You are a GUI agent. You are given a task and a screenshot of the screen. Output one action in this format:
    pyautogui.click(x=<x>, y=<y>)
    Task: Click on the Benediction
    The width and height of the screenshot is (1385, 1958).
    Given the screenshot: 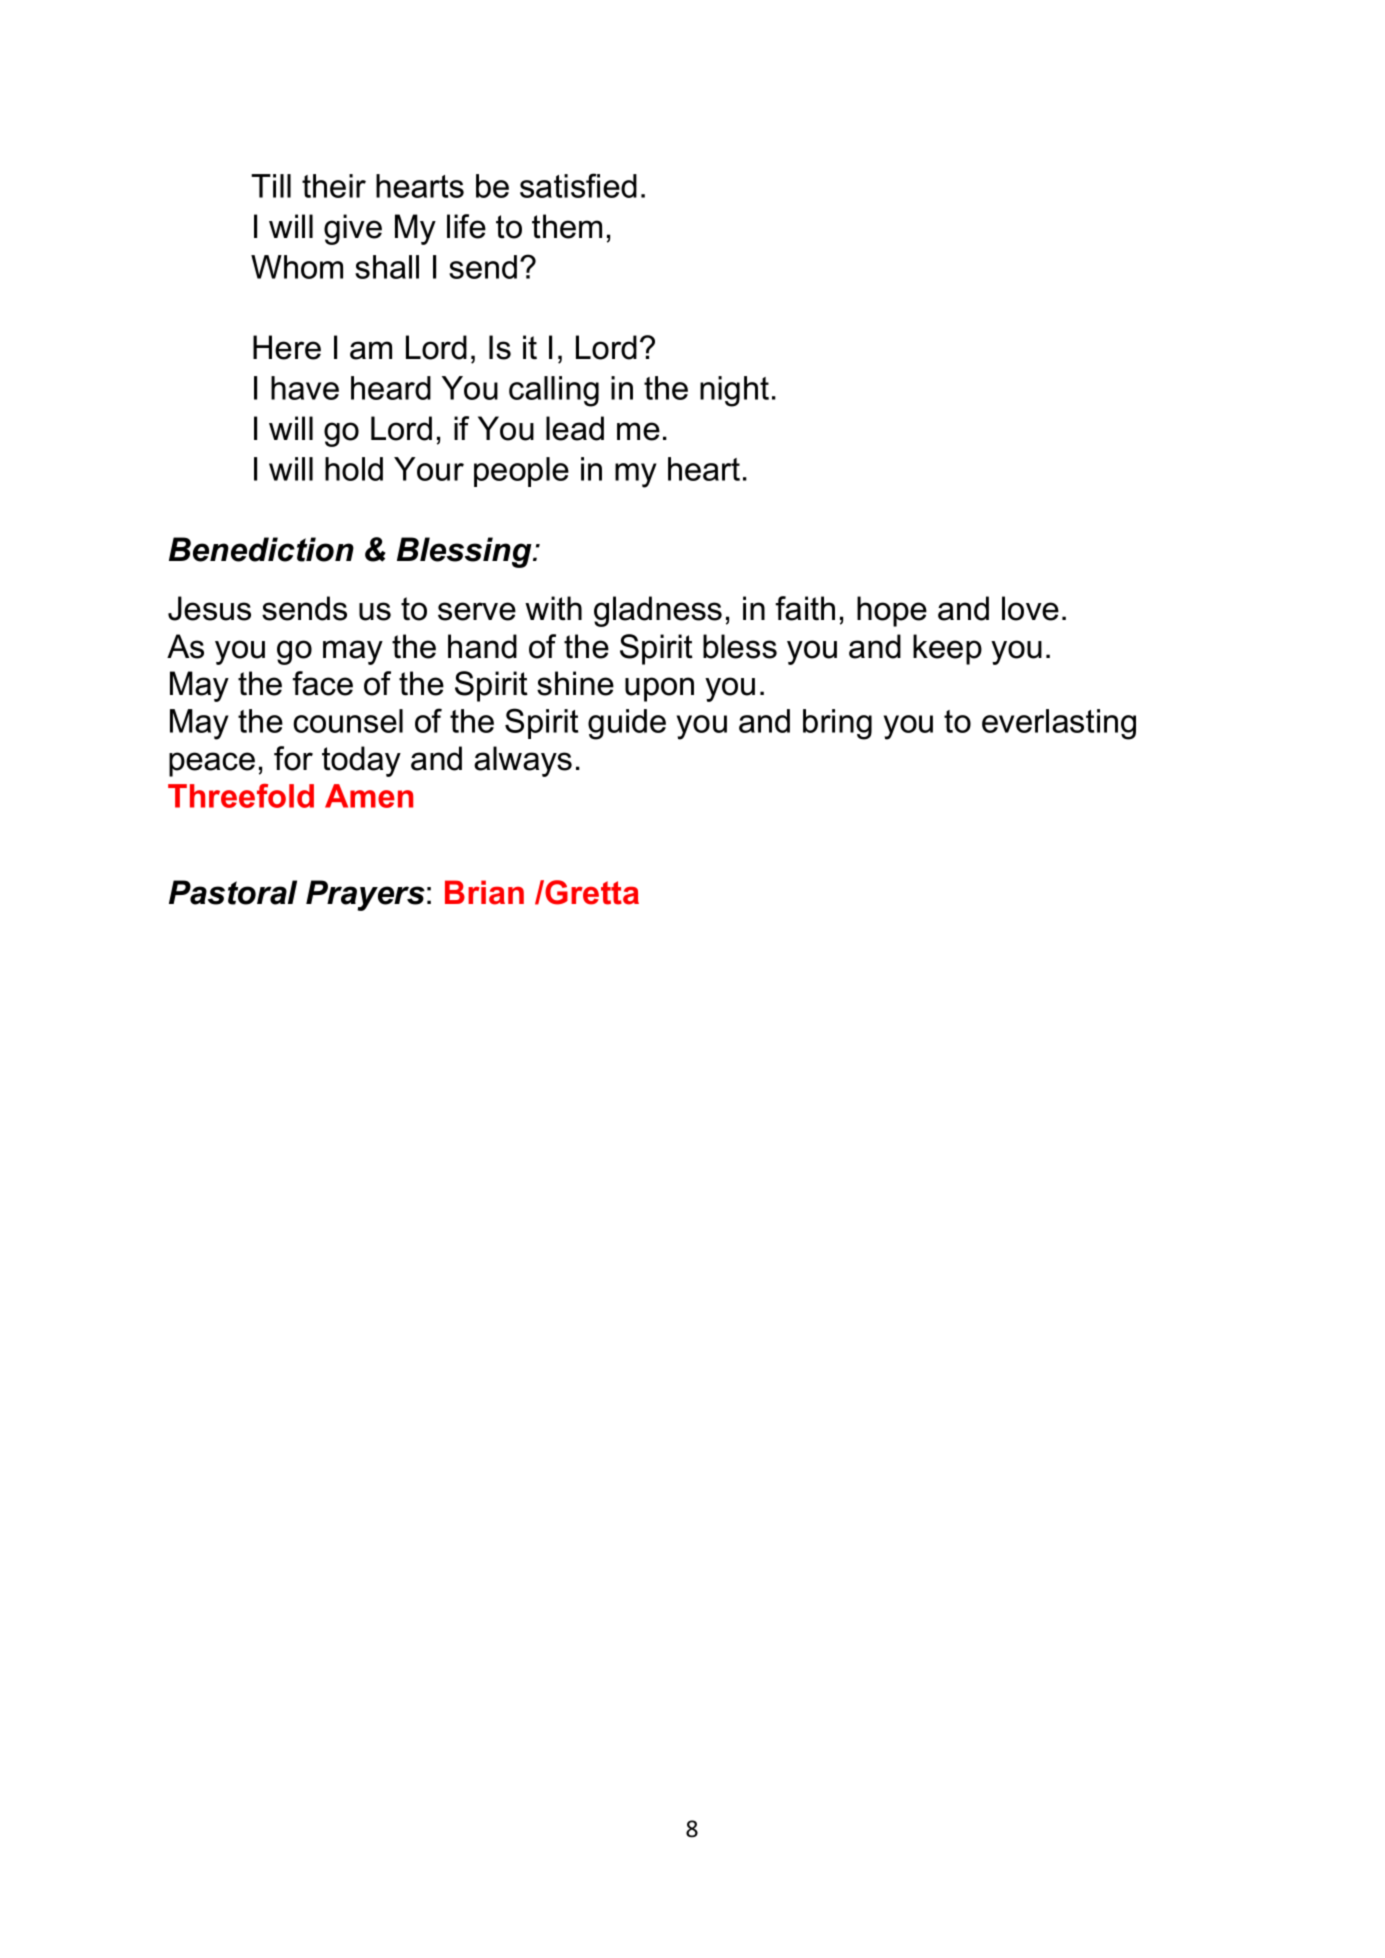 What is the action you would take?
    pyautogui.click(x=261, y=549)
